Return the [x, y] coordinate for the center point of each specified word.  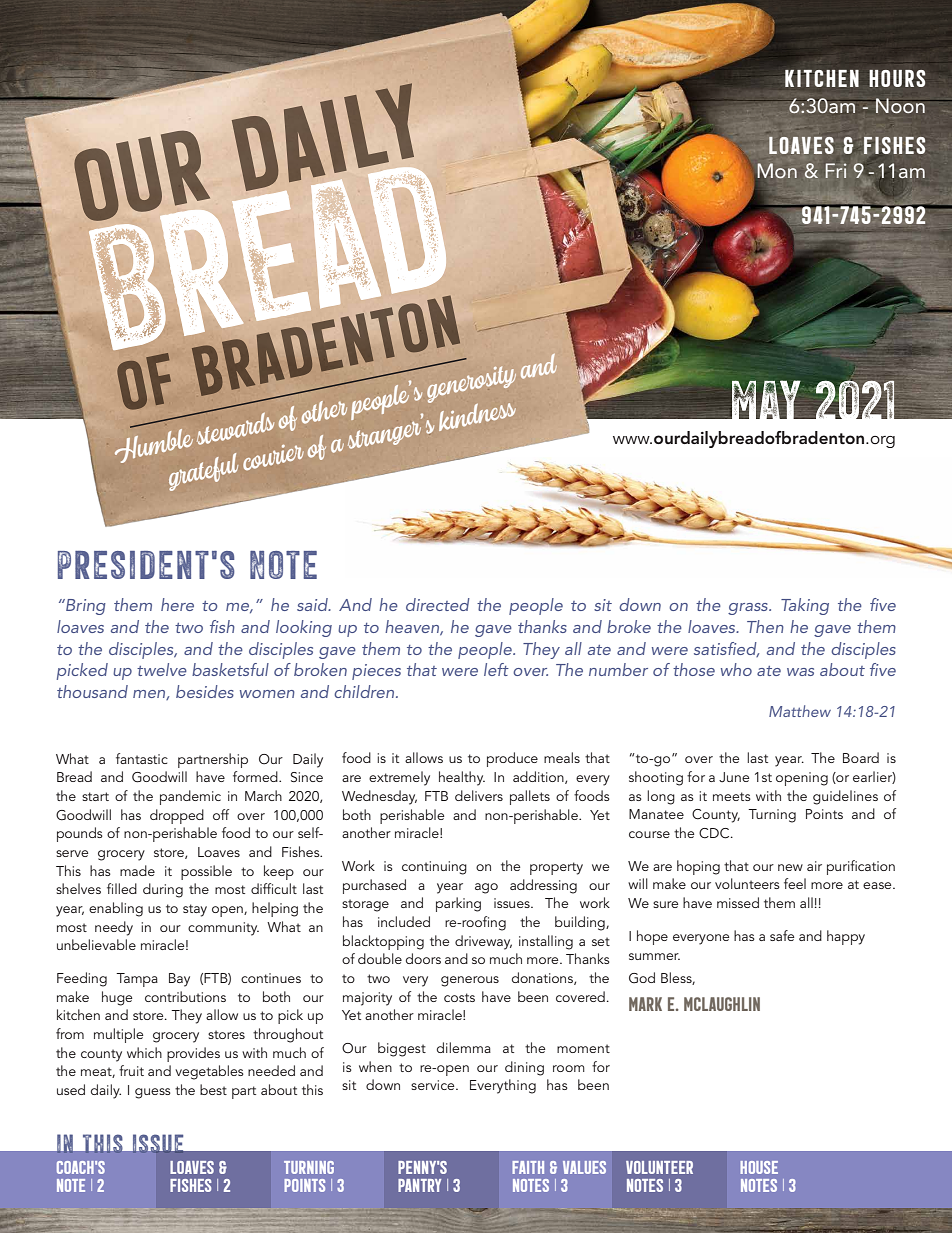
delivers [479, 795]
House [759, 1167]
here [177, 604]
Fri [835, 170]
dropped [177, 816]
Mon [776, 172]
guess [153, 1093]
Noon [900, 105]
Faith [528, 1167]
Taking [805, 606]
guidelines [845, 797]
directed [438, 604]
